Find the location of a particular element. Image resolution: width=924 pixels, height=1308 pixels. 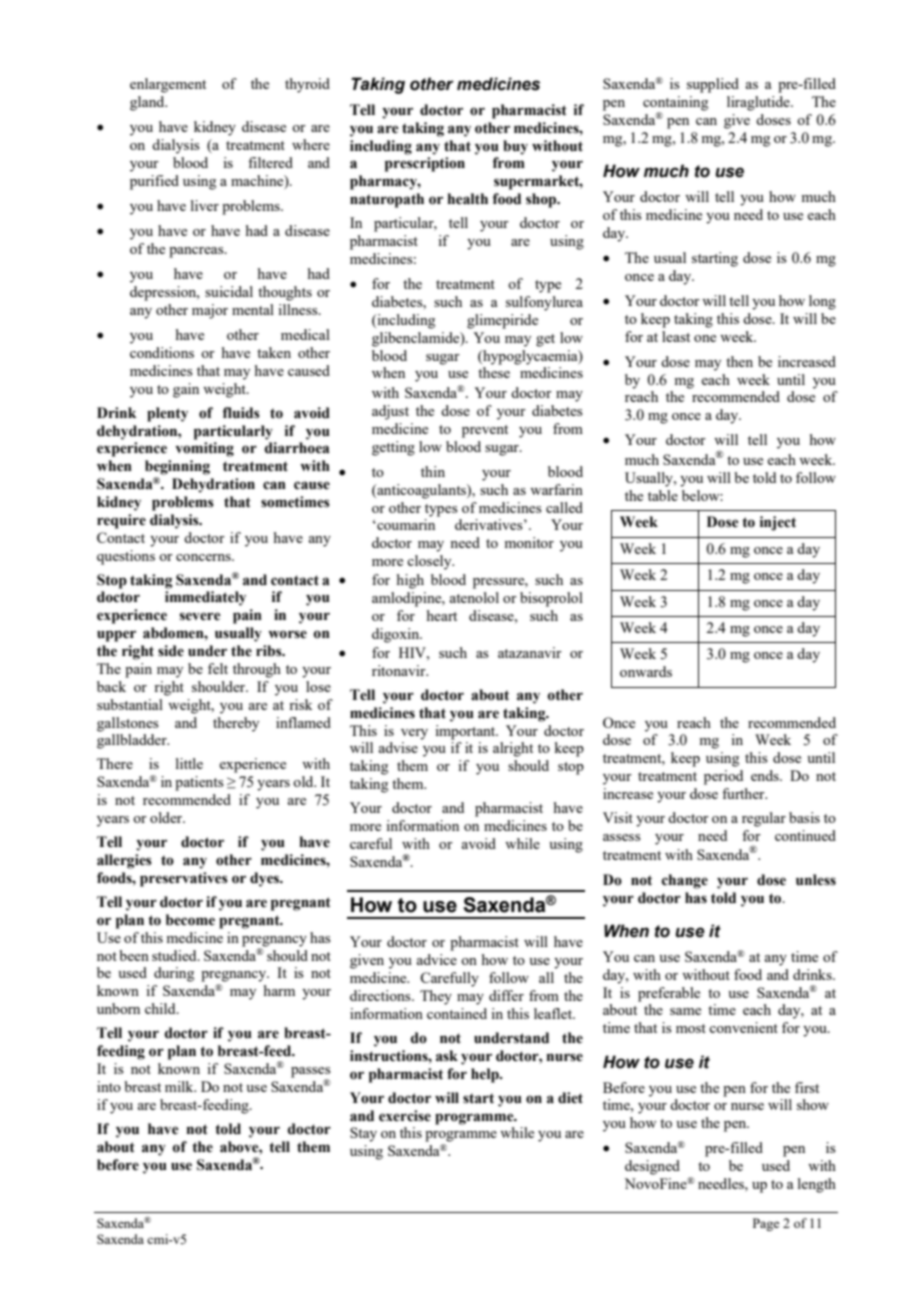

supplied is located at coordinates (713, 85).
